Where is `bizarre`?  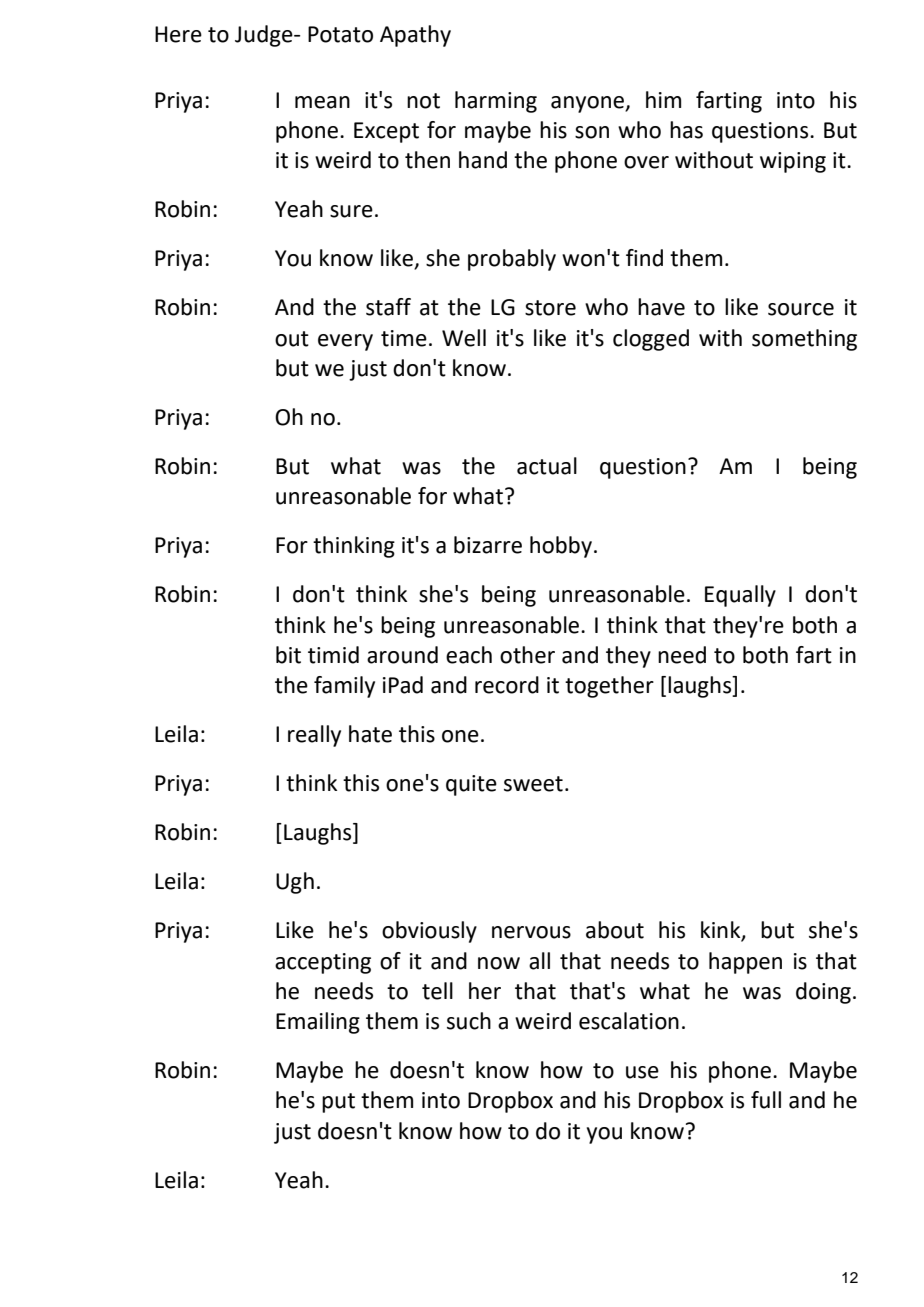
bizarre is located at coordinates (488, 545).
